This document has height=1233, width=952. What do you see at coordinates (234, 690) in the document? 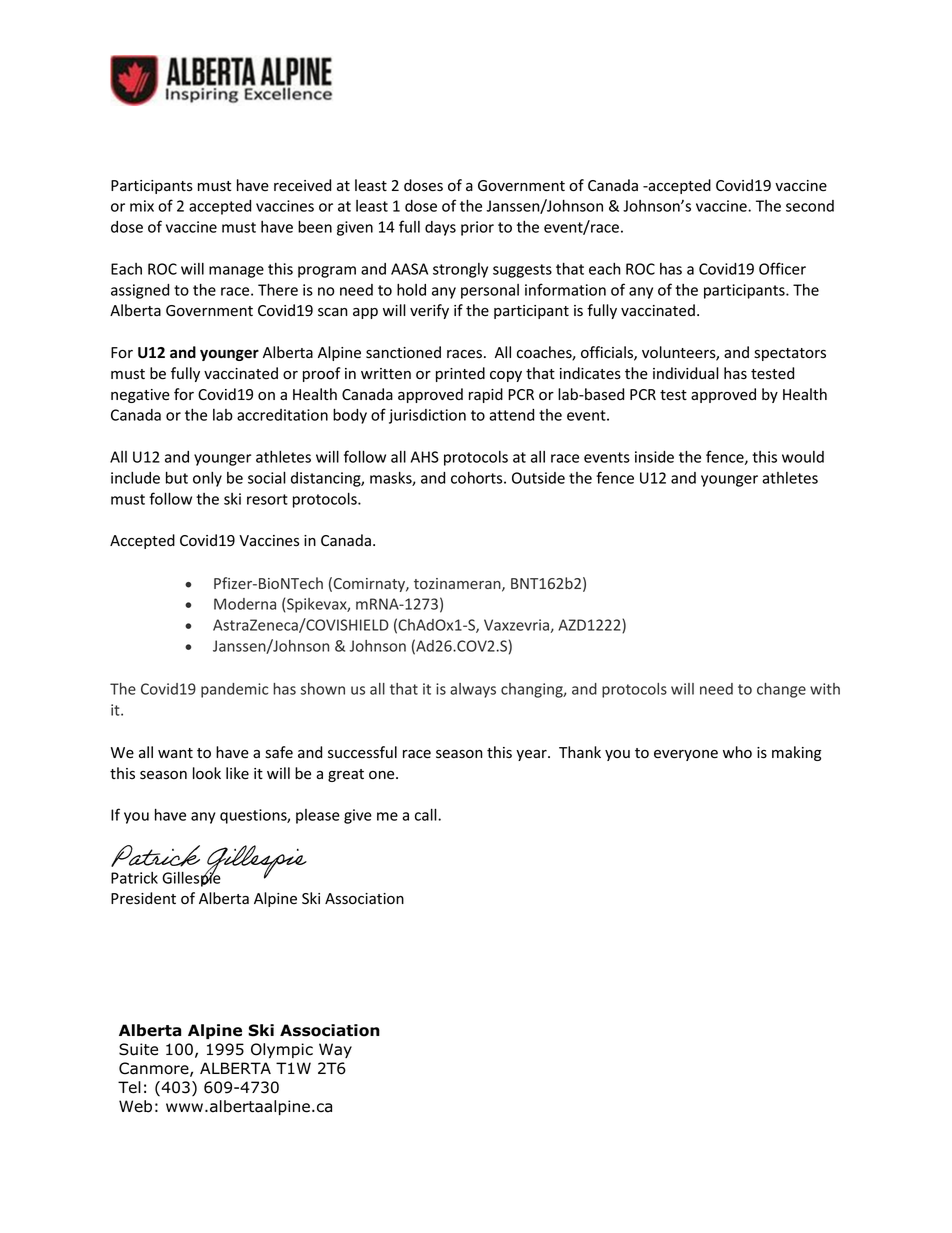
I see `pandemic` at bounding box center [234, 690].
